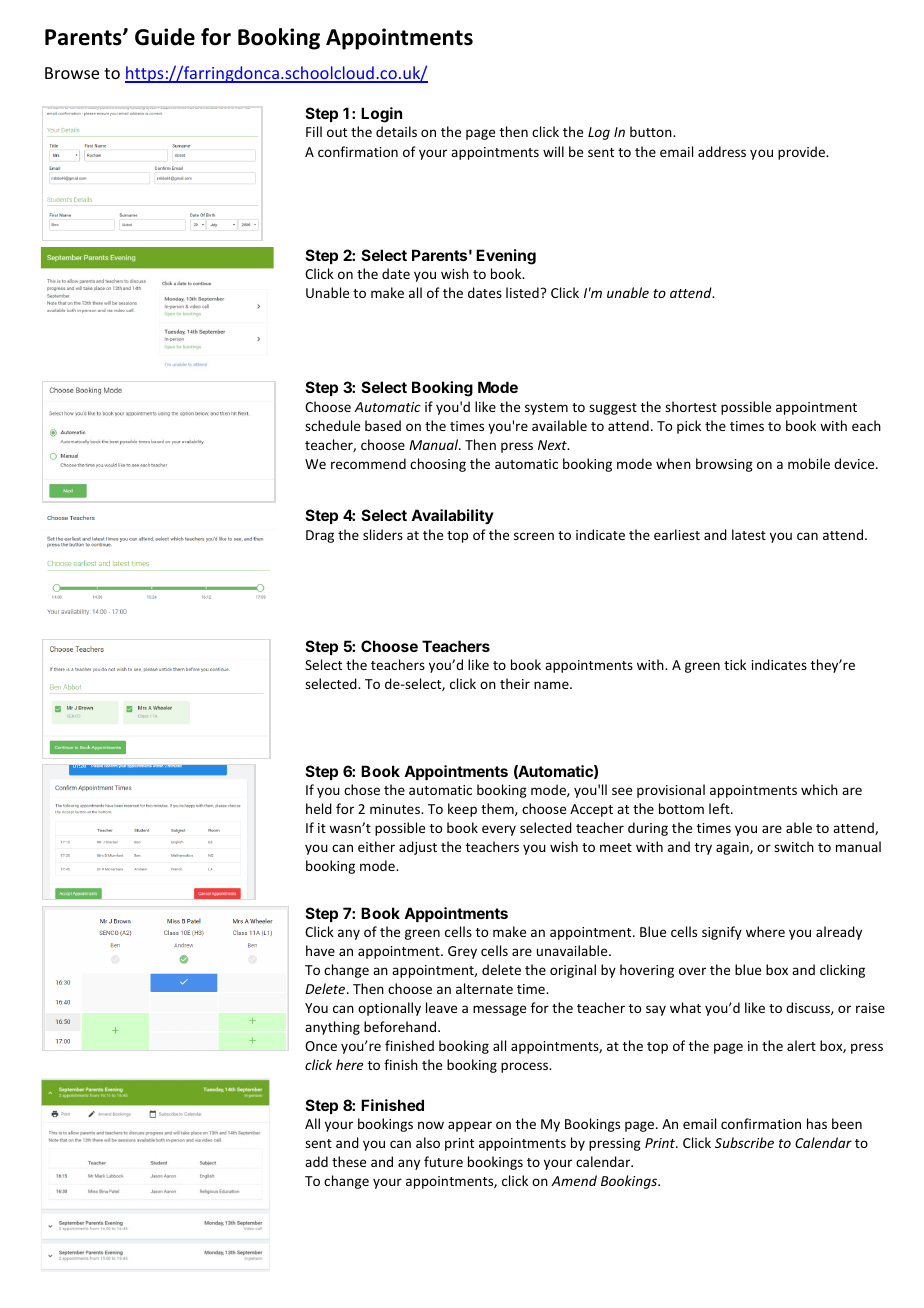  What do you see at coordinates (165, 37) in the screenshot?
I see `Guide` at bounding box center [165, 37].
